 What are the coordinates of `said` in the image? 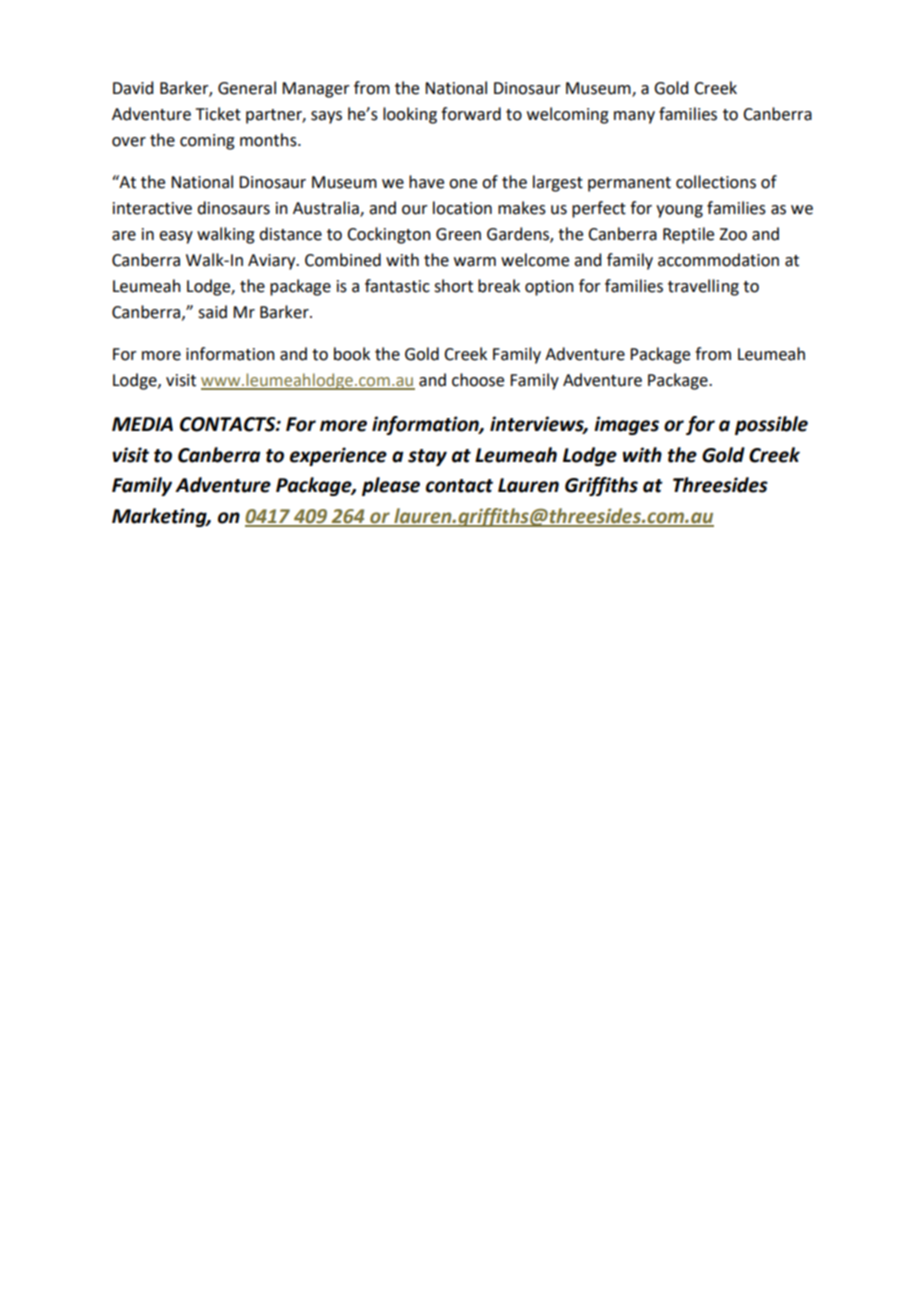 It's located at (212, 312).
